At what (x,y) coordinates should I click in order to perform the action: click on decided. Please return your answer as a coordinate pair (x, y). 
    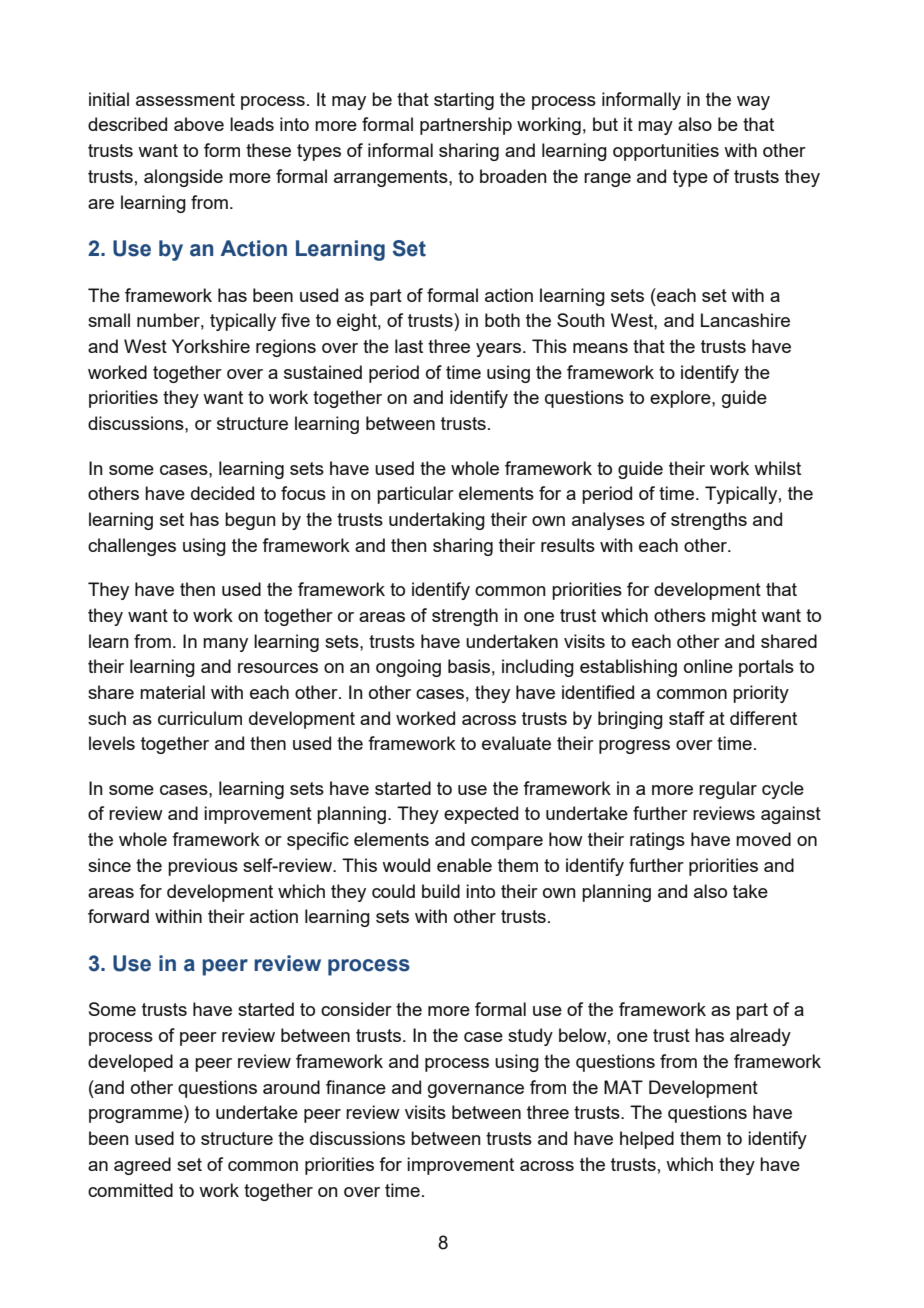
    Looking at the image, I should click on (222, 493).
